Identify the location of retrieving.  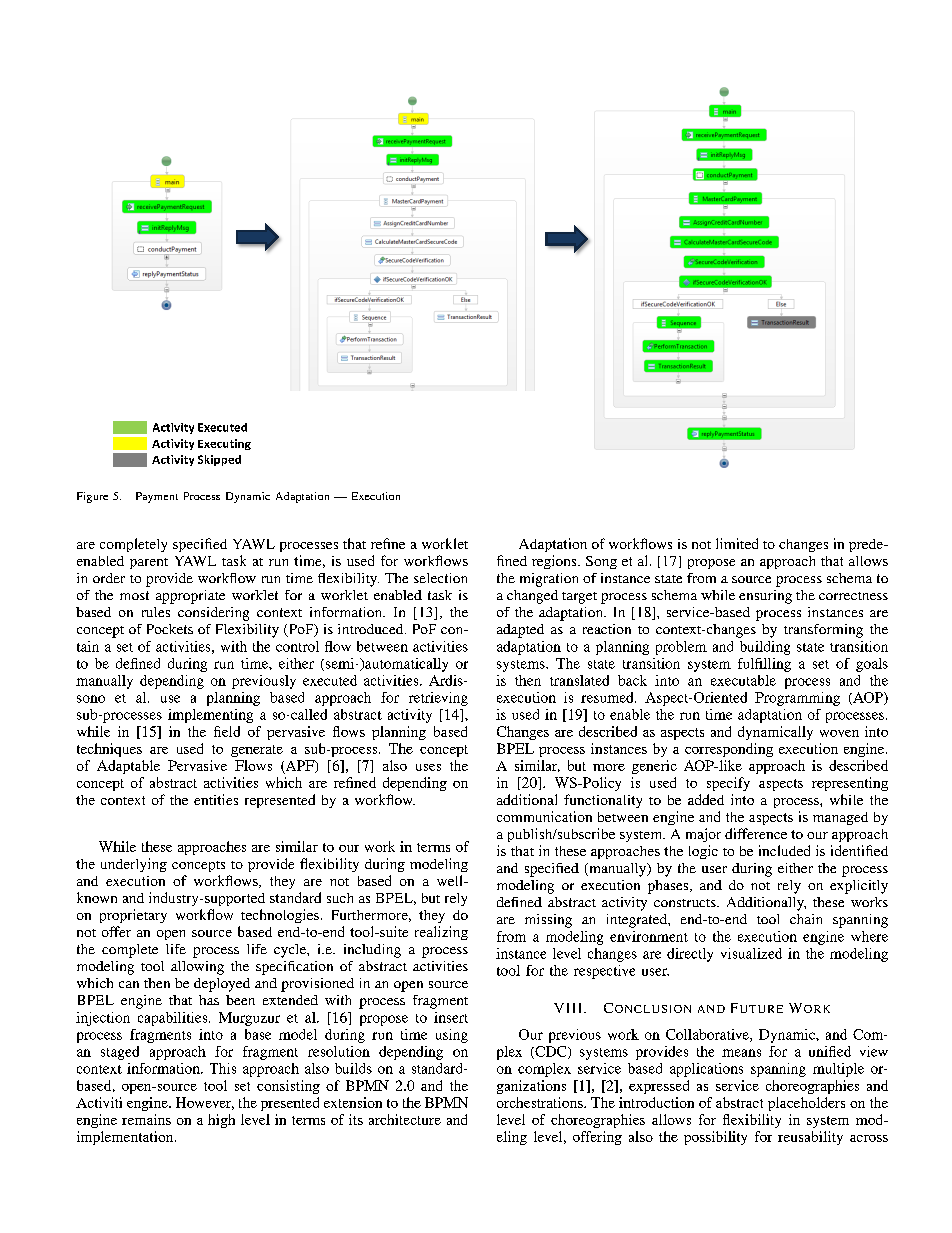
(438, 699).
